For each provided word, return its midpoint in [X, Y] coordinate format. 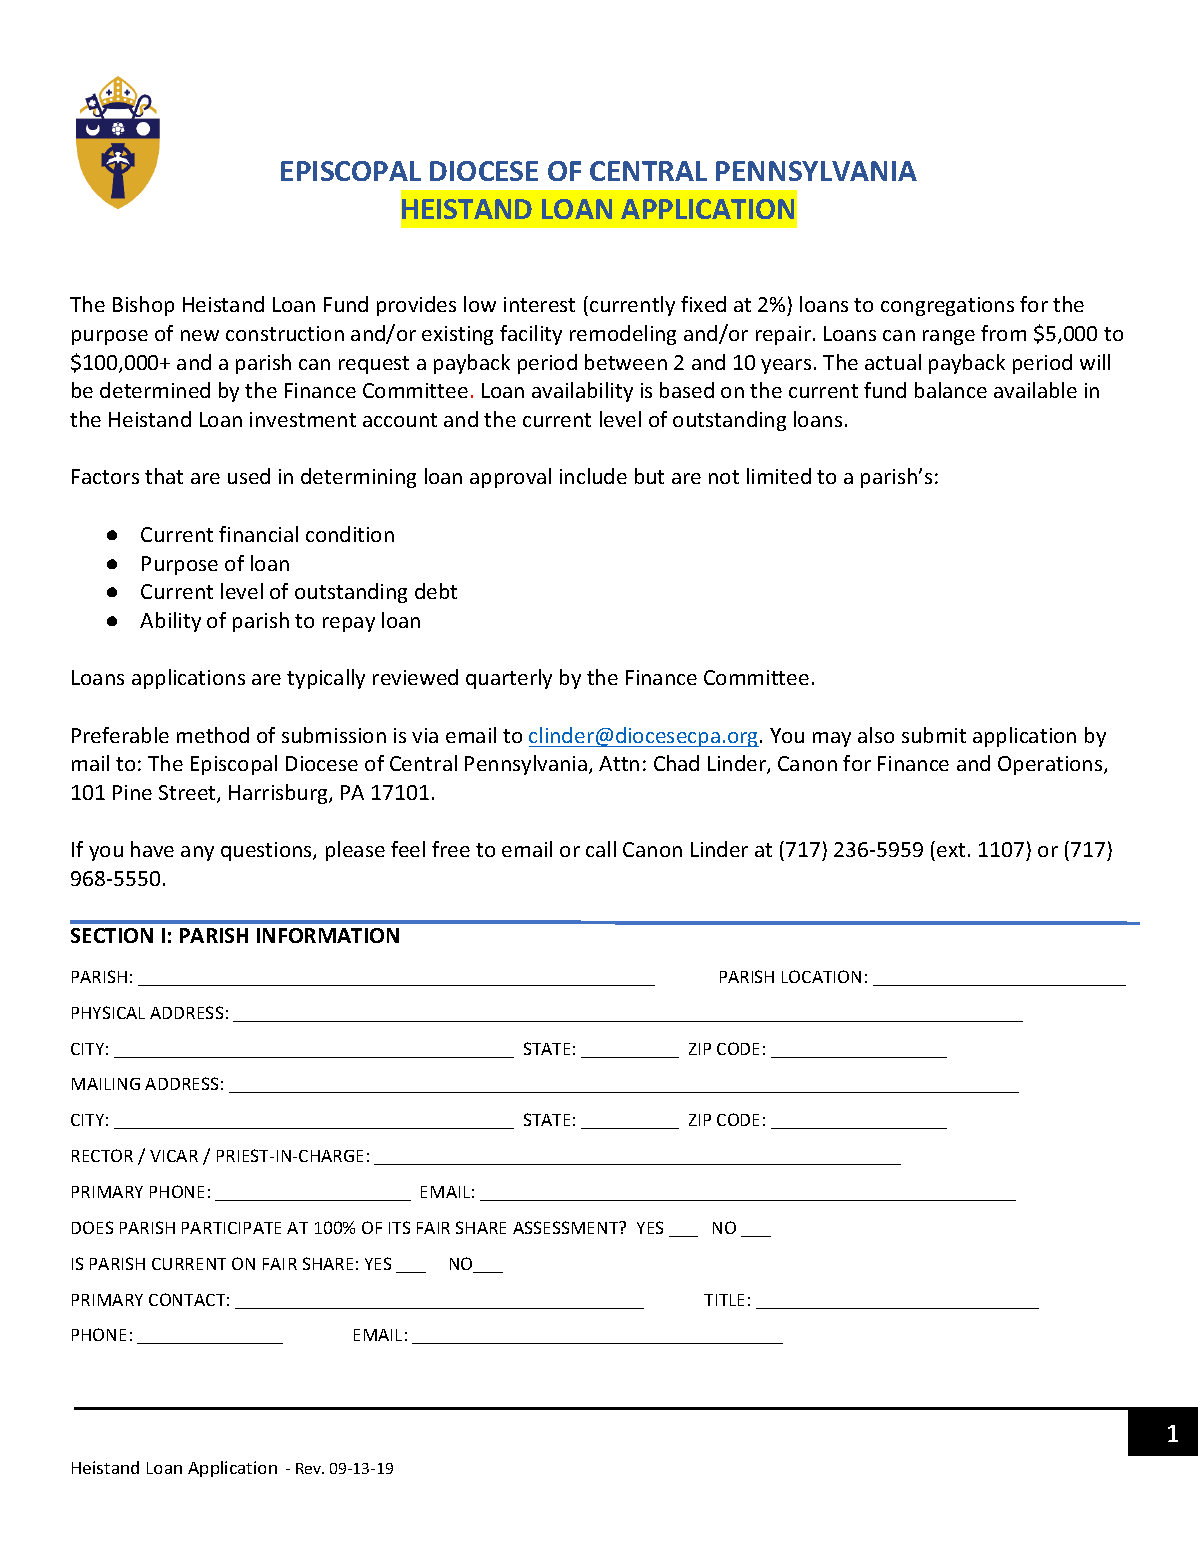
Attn [619, 763]
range [949, 337]
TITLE [724, 1300]
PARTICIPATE [231, 1228]
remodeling [623, 335]
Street [188, 794]
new [200, 335]
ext [951, 850]
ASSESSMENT [567, 1227]
